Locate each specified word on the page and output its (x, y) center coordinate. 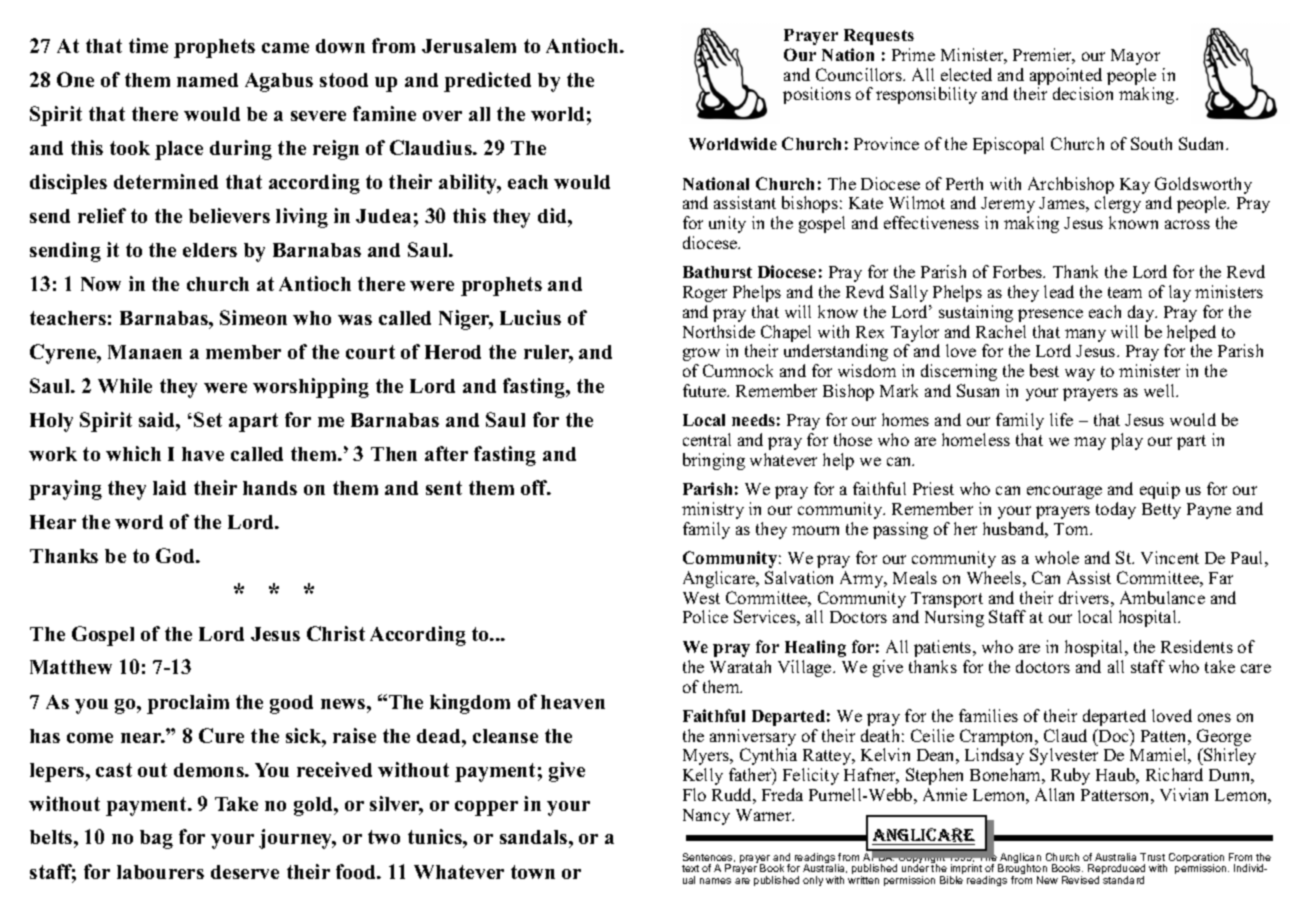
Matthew (71, 667)
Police (705, 616)
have (203, 454)
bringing (714, 461)
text (690, 868)
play (1127, 441)
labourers (160, 872)
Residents (1197, 646)
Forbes (1019, 271)
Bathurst (717, 272)
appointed (1066, 76)
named (207, 80)
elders (210, 250)
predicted (487, 82)
